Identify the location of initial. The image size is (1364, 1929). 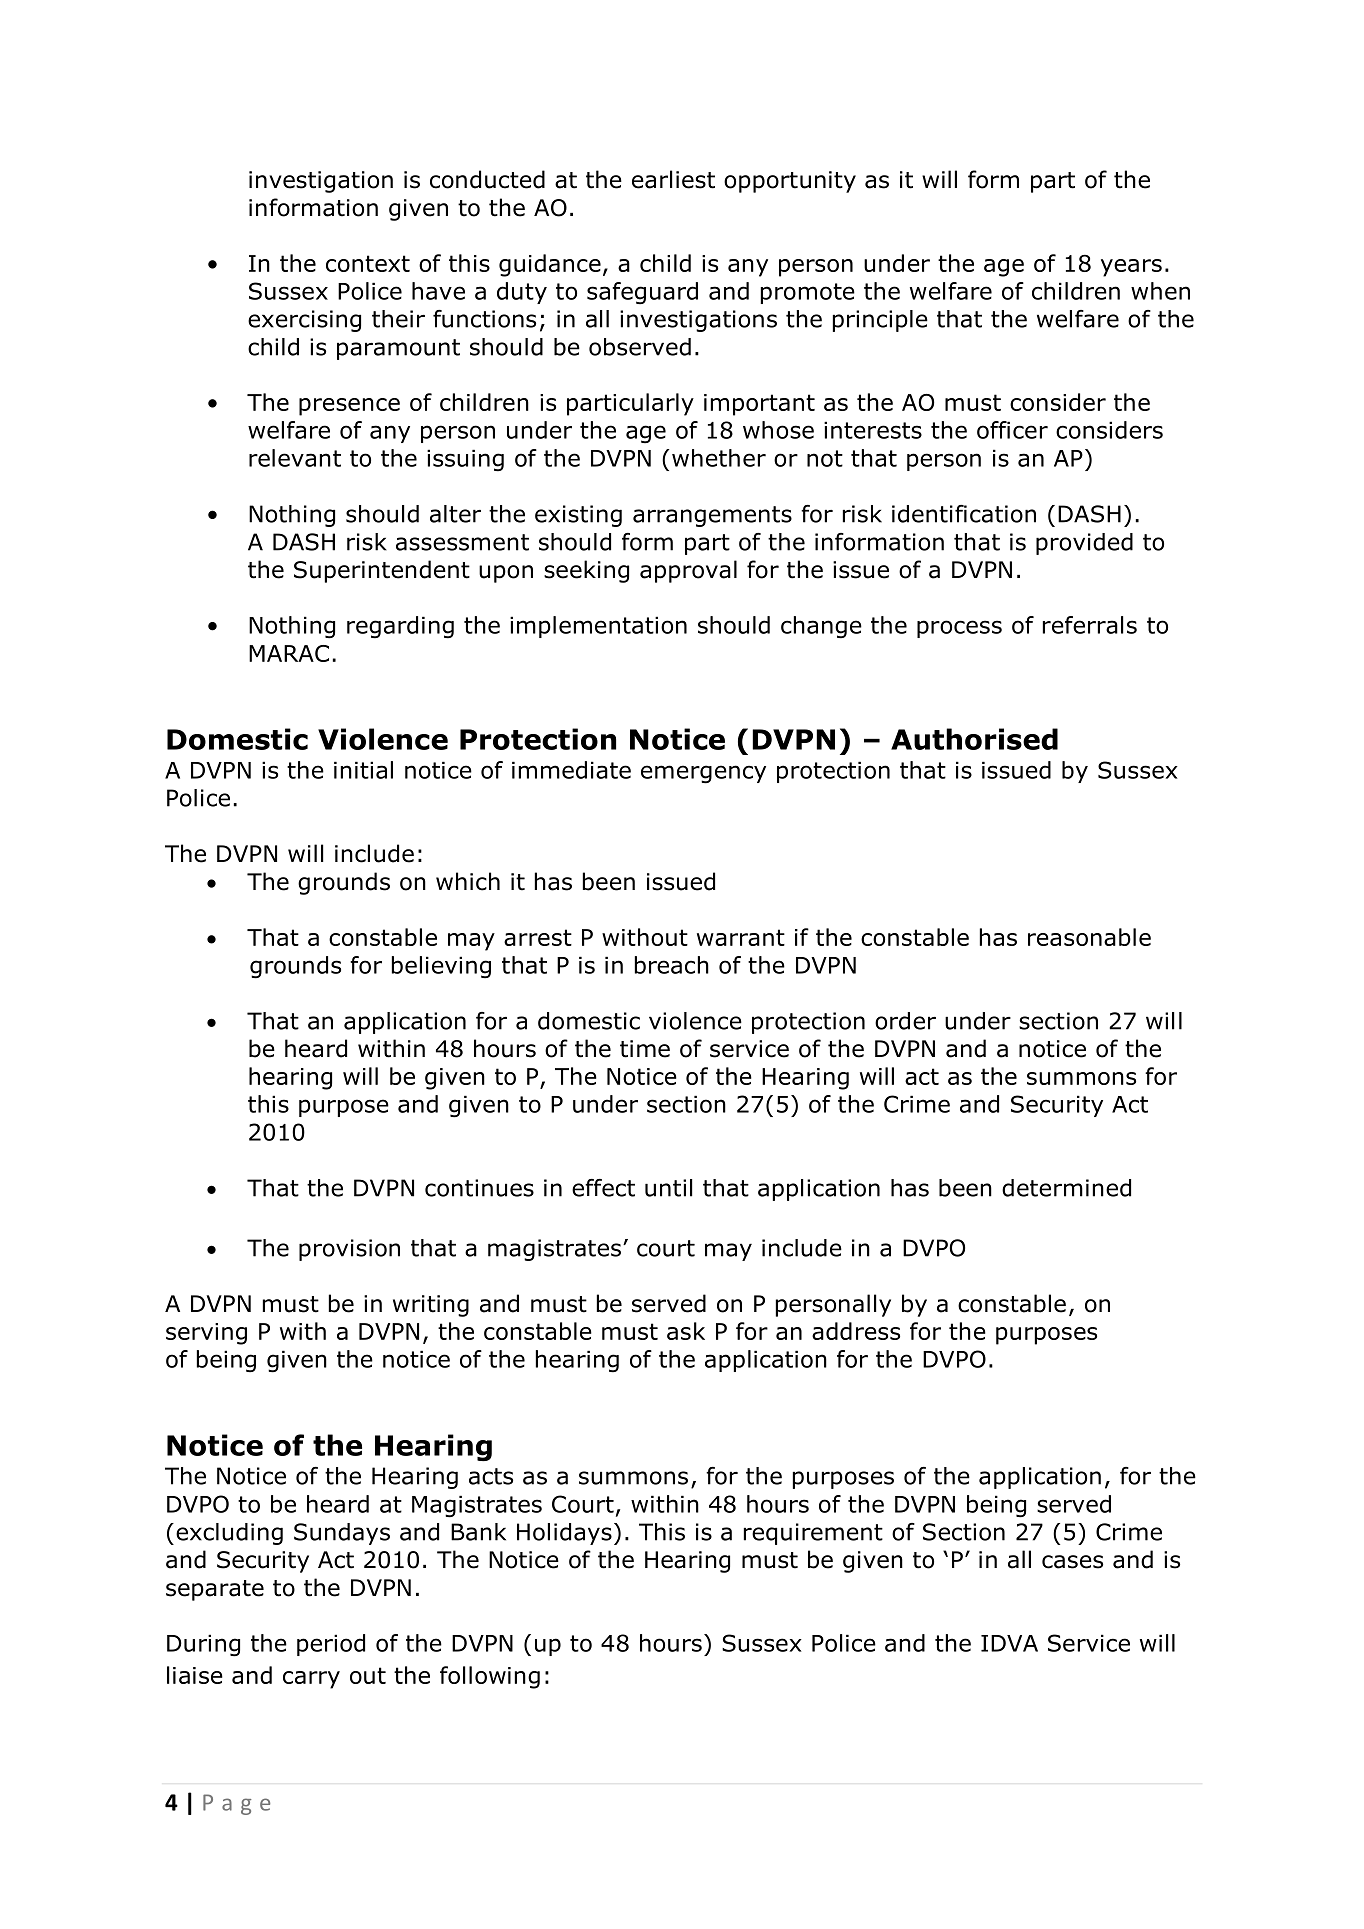
(363, 770).
